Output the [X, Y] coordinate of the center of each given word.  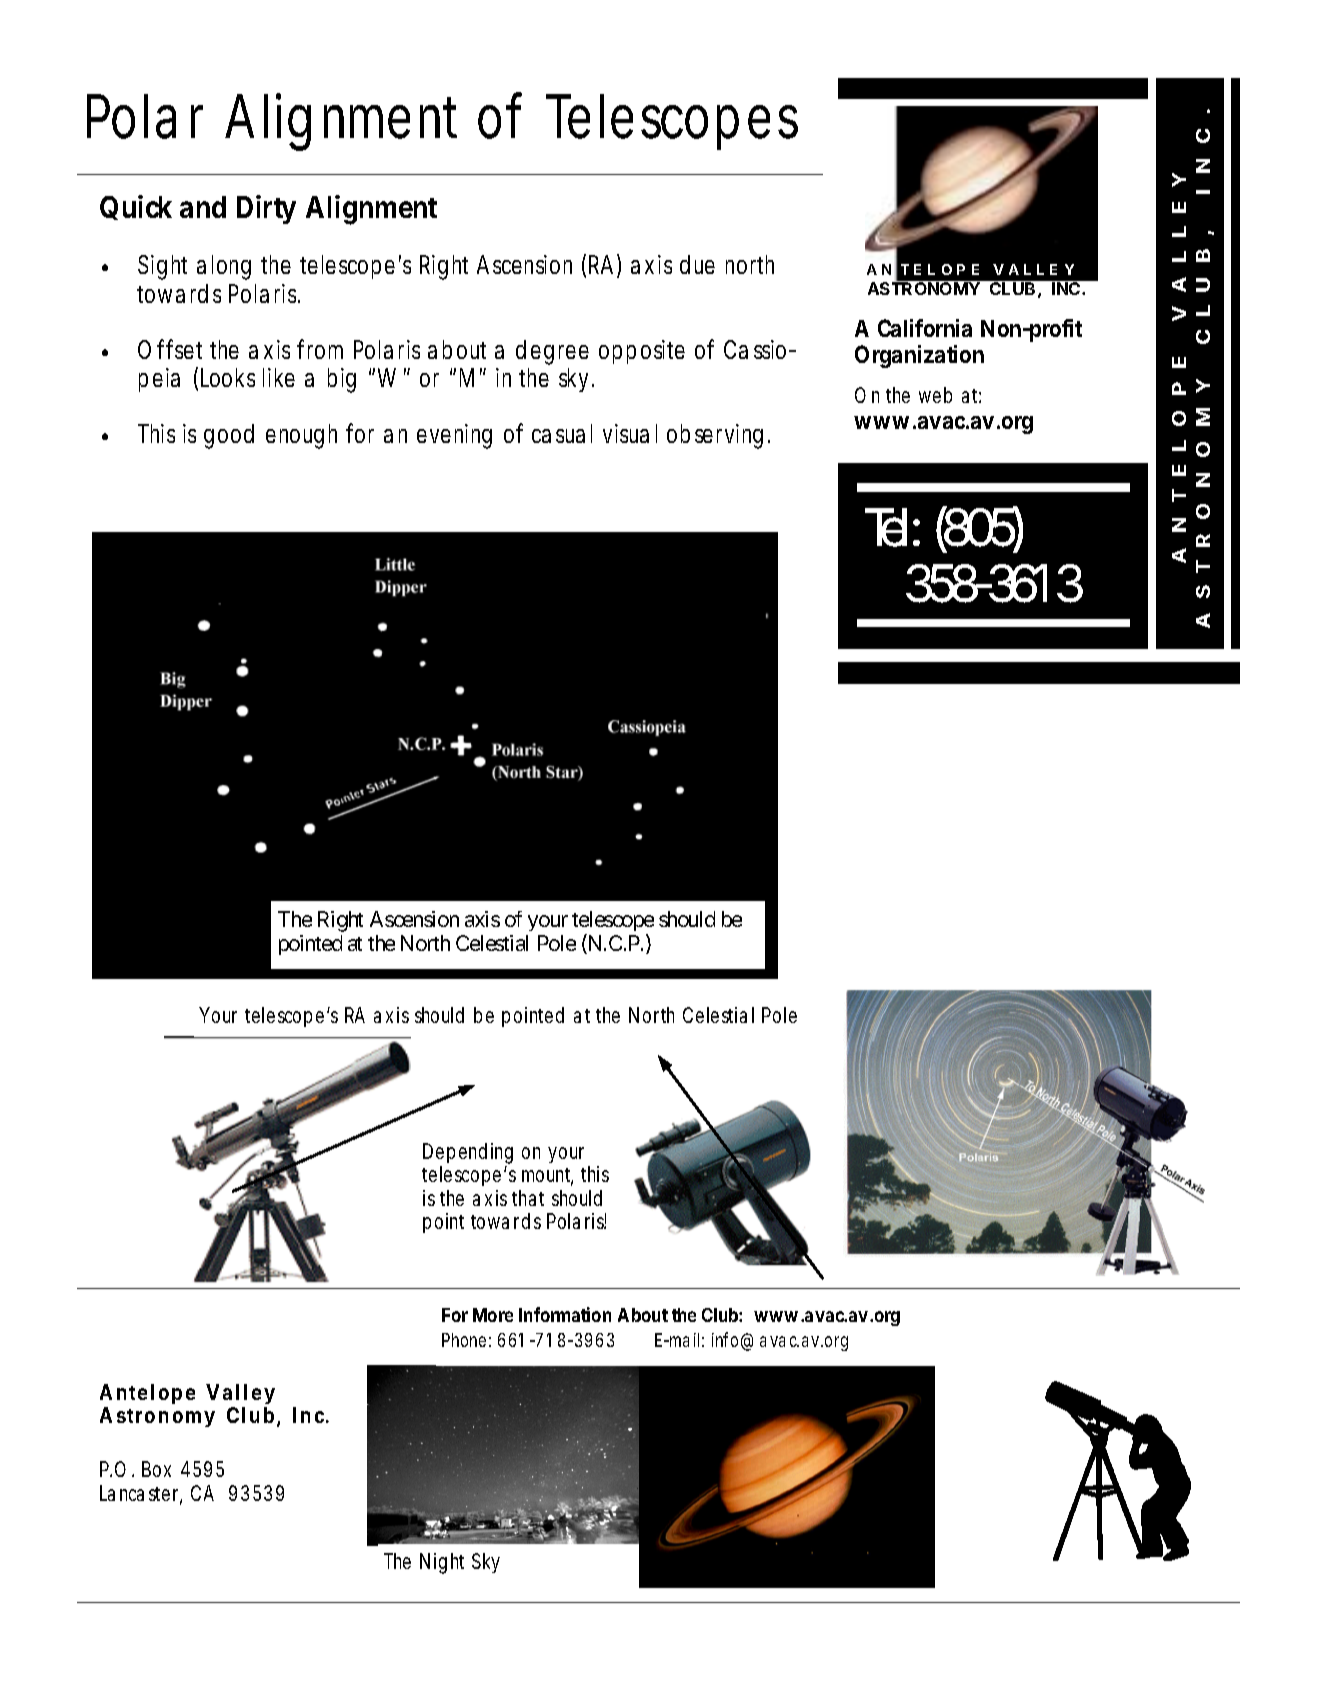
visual [630, 433]
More [493, 1315]
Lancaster [141, 1494]
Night [442, 1563]
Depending [468, 1155]
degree [552, 352]
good [229, 436]
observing [715, 436]
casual [562, 433]
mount [547, 1176]
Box [156, 1469]
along [224, 267]
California [925, 328]
